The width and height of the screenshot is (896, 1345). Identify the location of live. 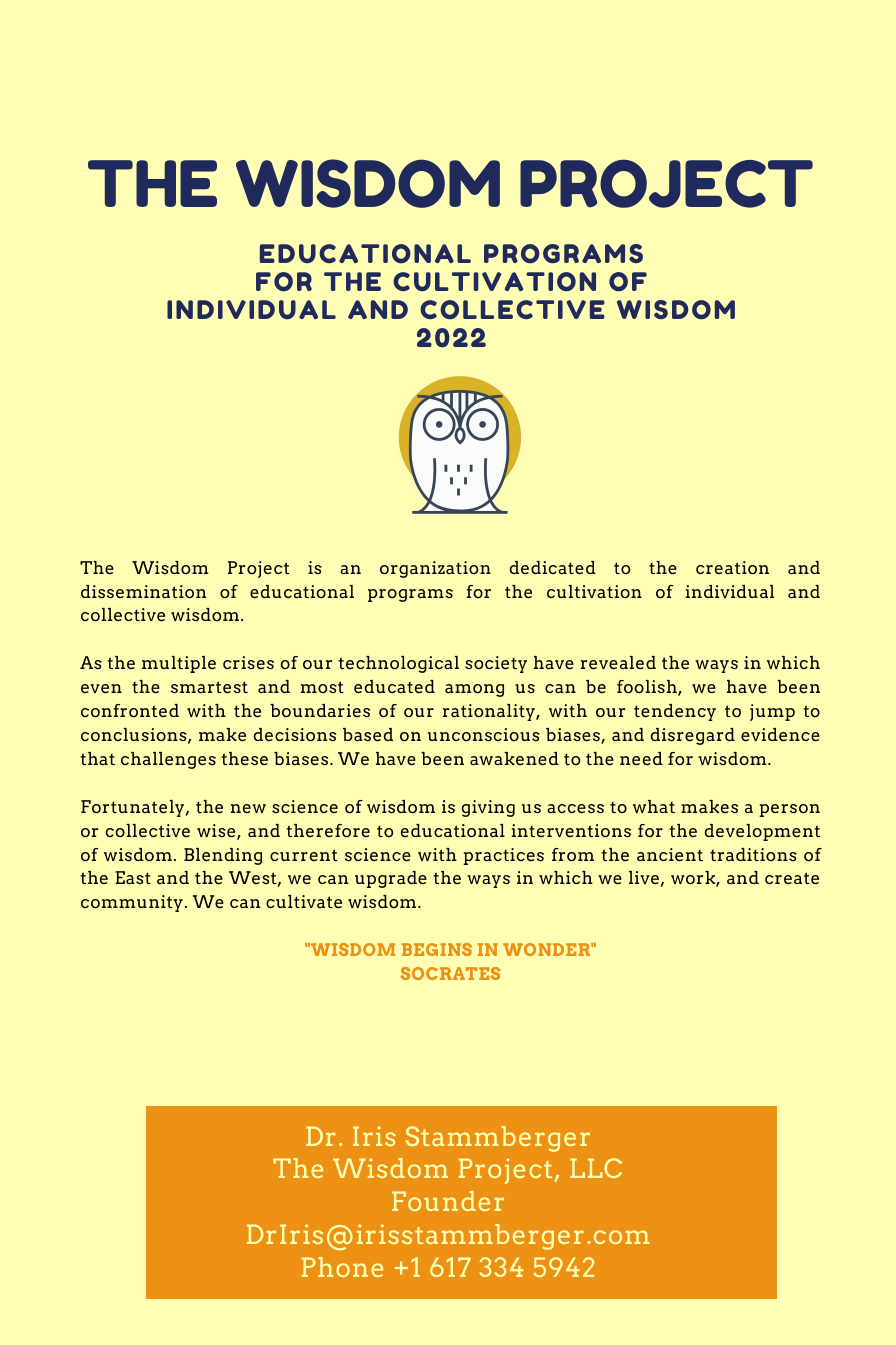
(644, 877).
